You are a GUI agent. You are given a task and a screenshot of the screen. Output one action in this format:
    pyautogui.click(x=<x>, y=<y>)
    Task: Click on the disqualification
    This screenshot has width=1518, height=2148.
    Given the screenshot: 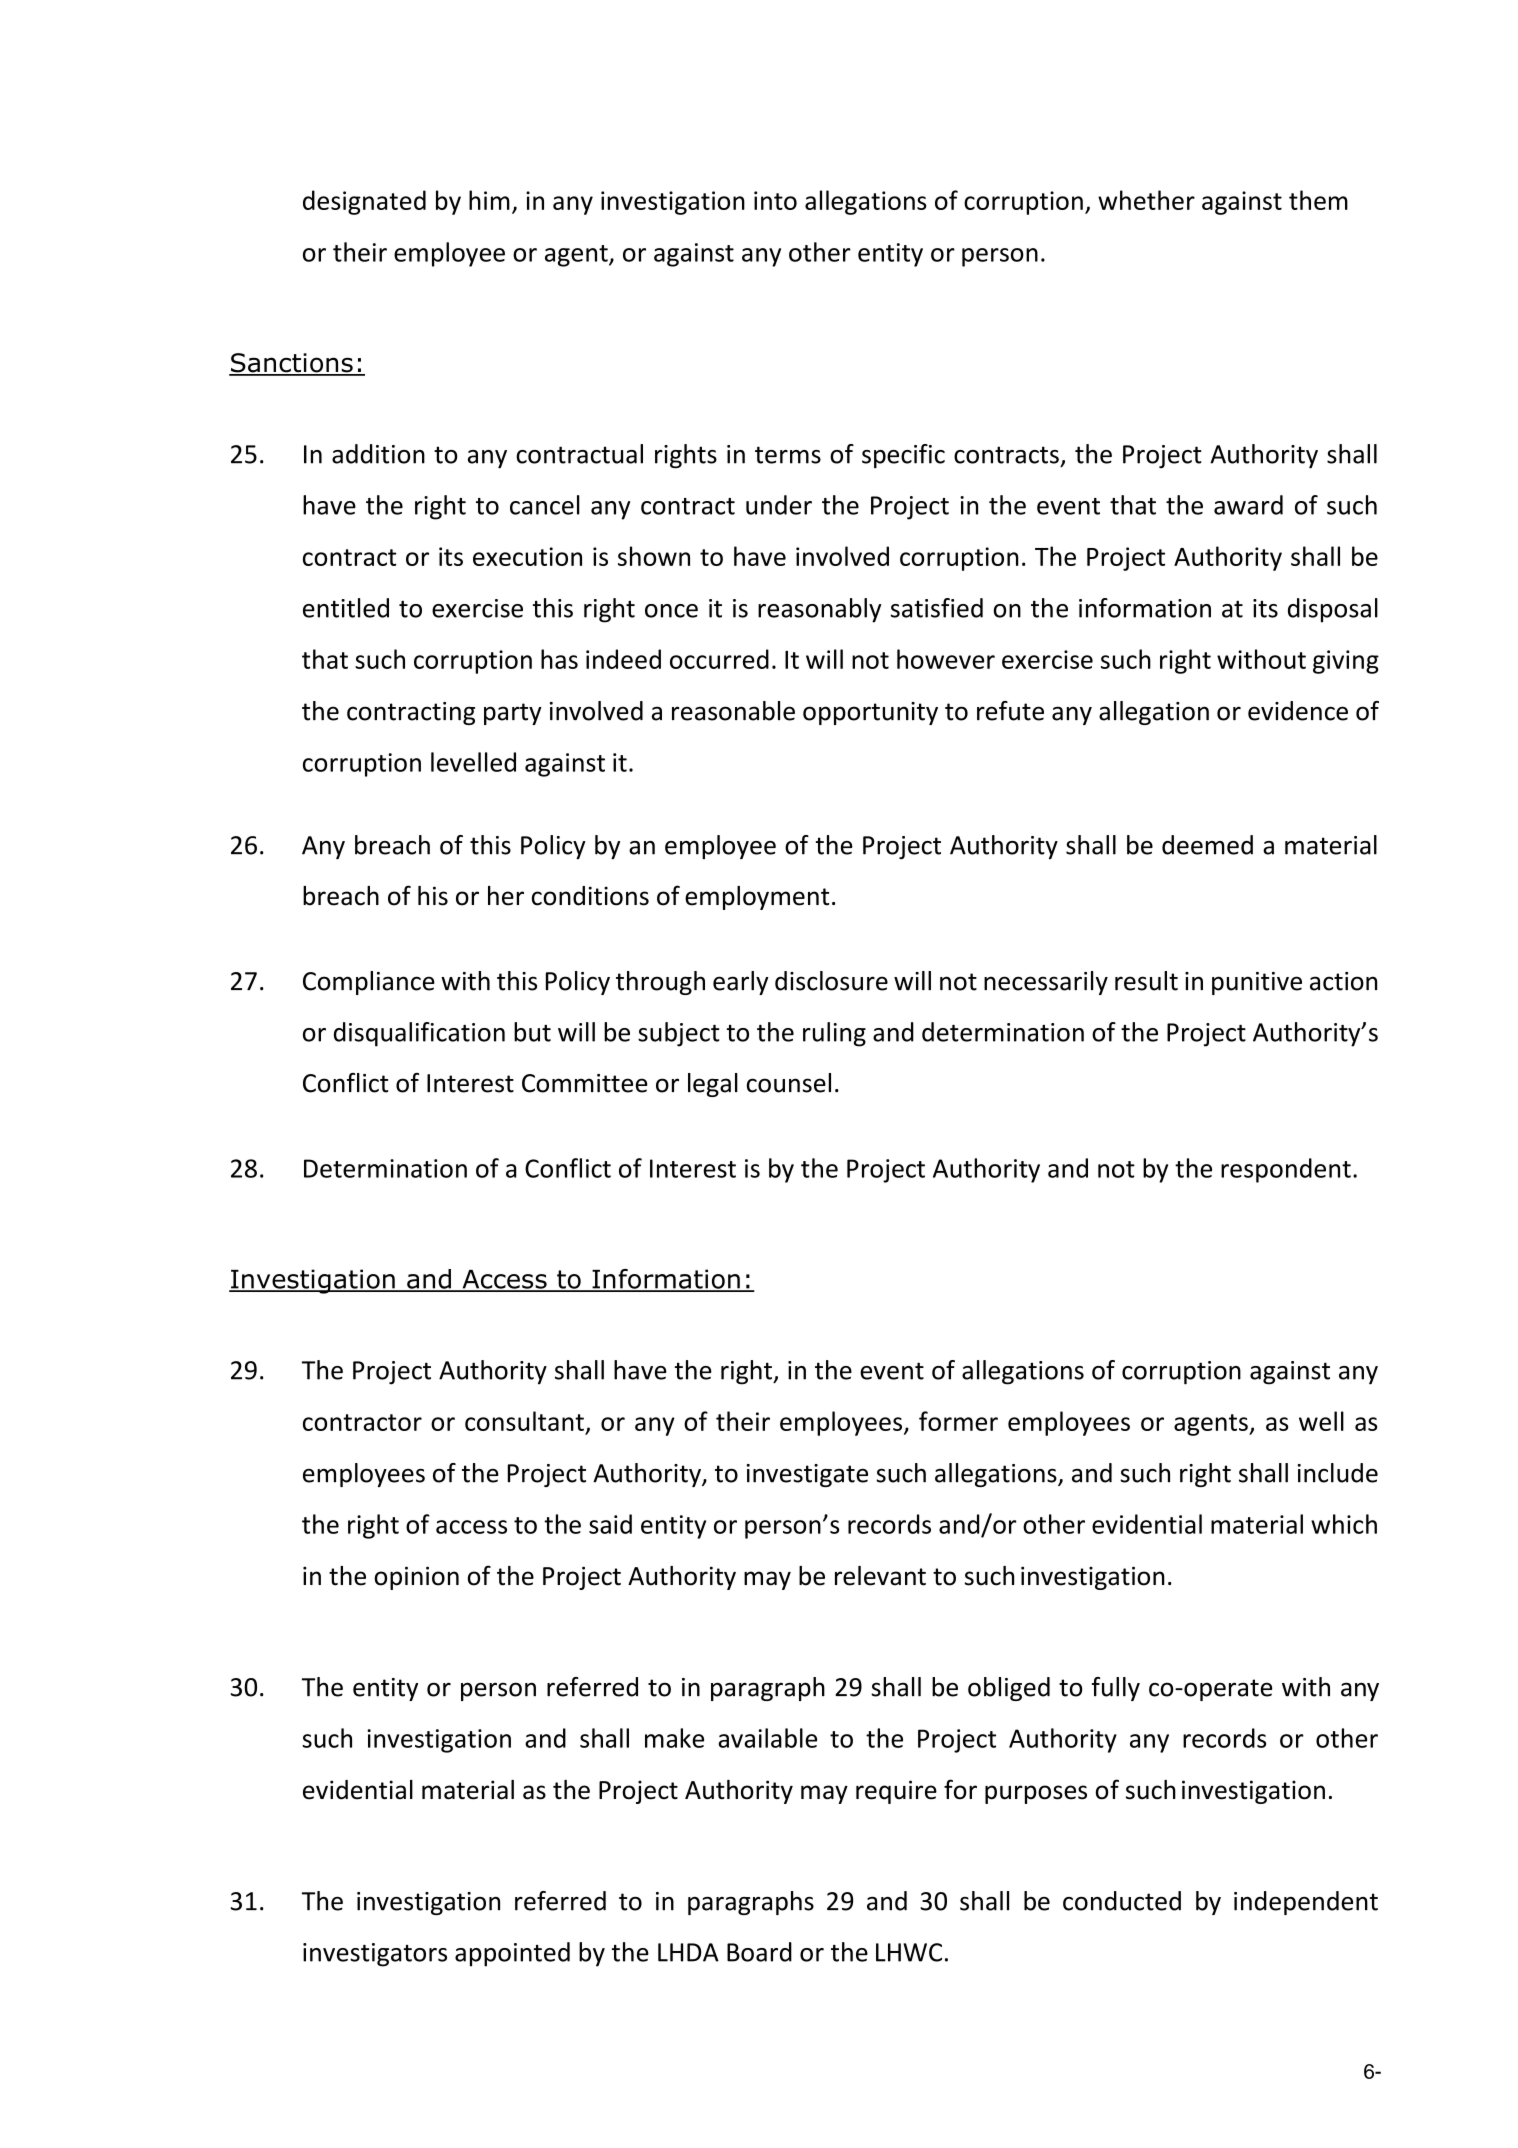 What is the action you would take?
    pyautogui.click(x=419, y=1034)
